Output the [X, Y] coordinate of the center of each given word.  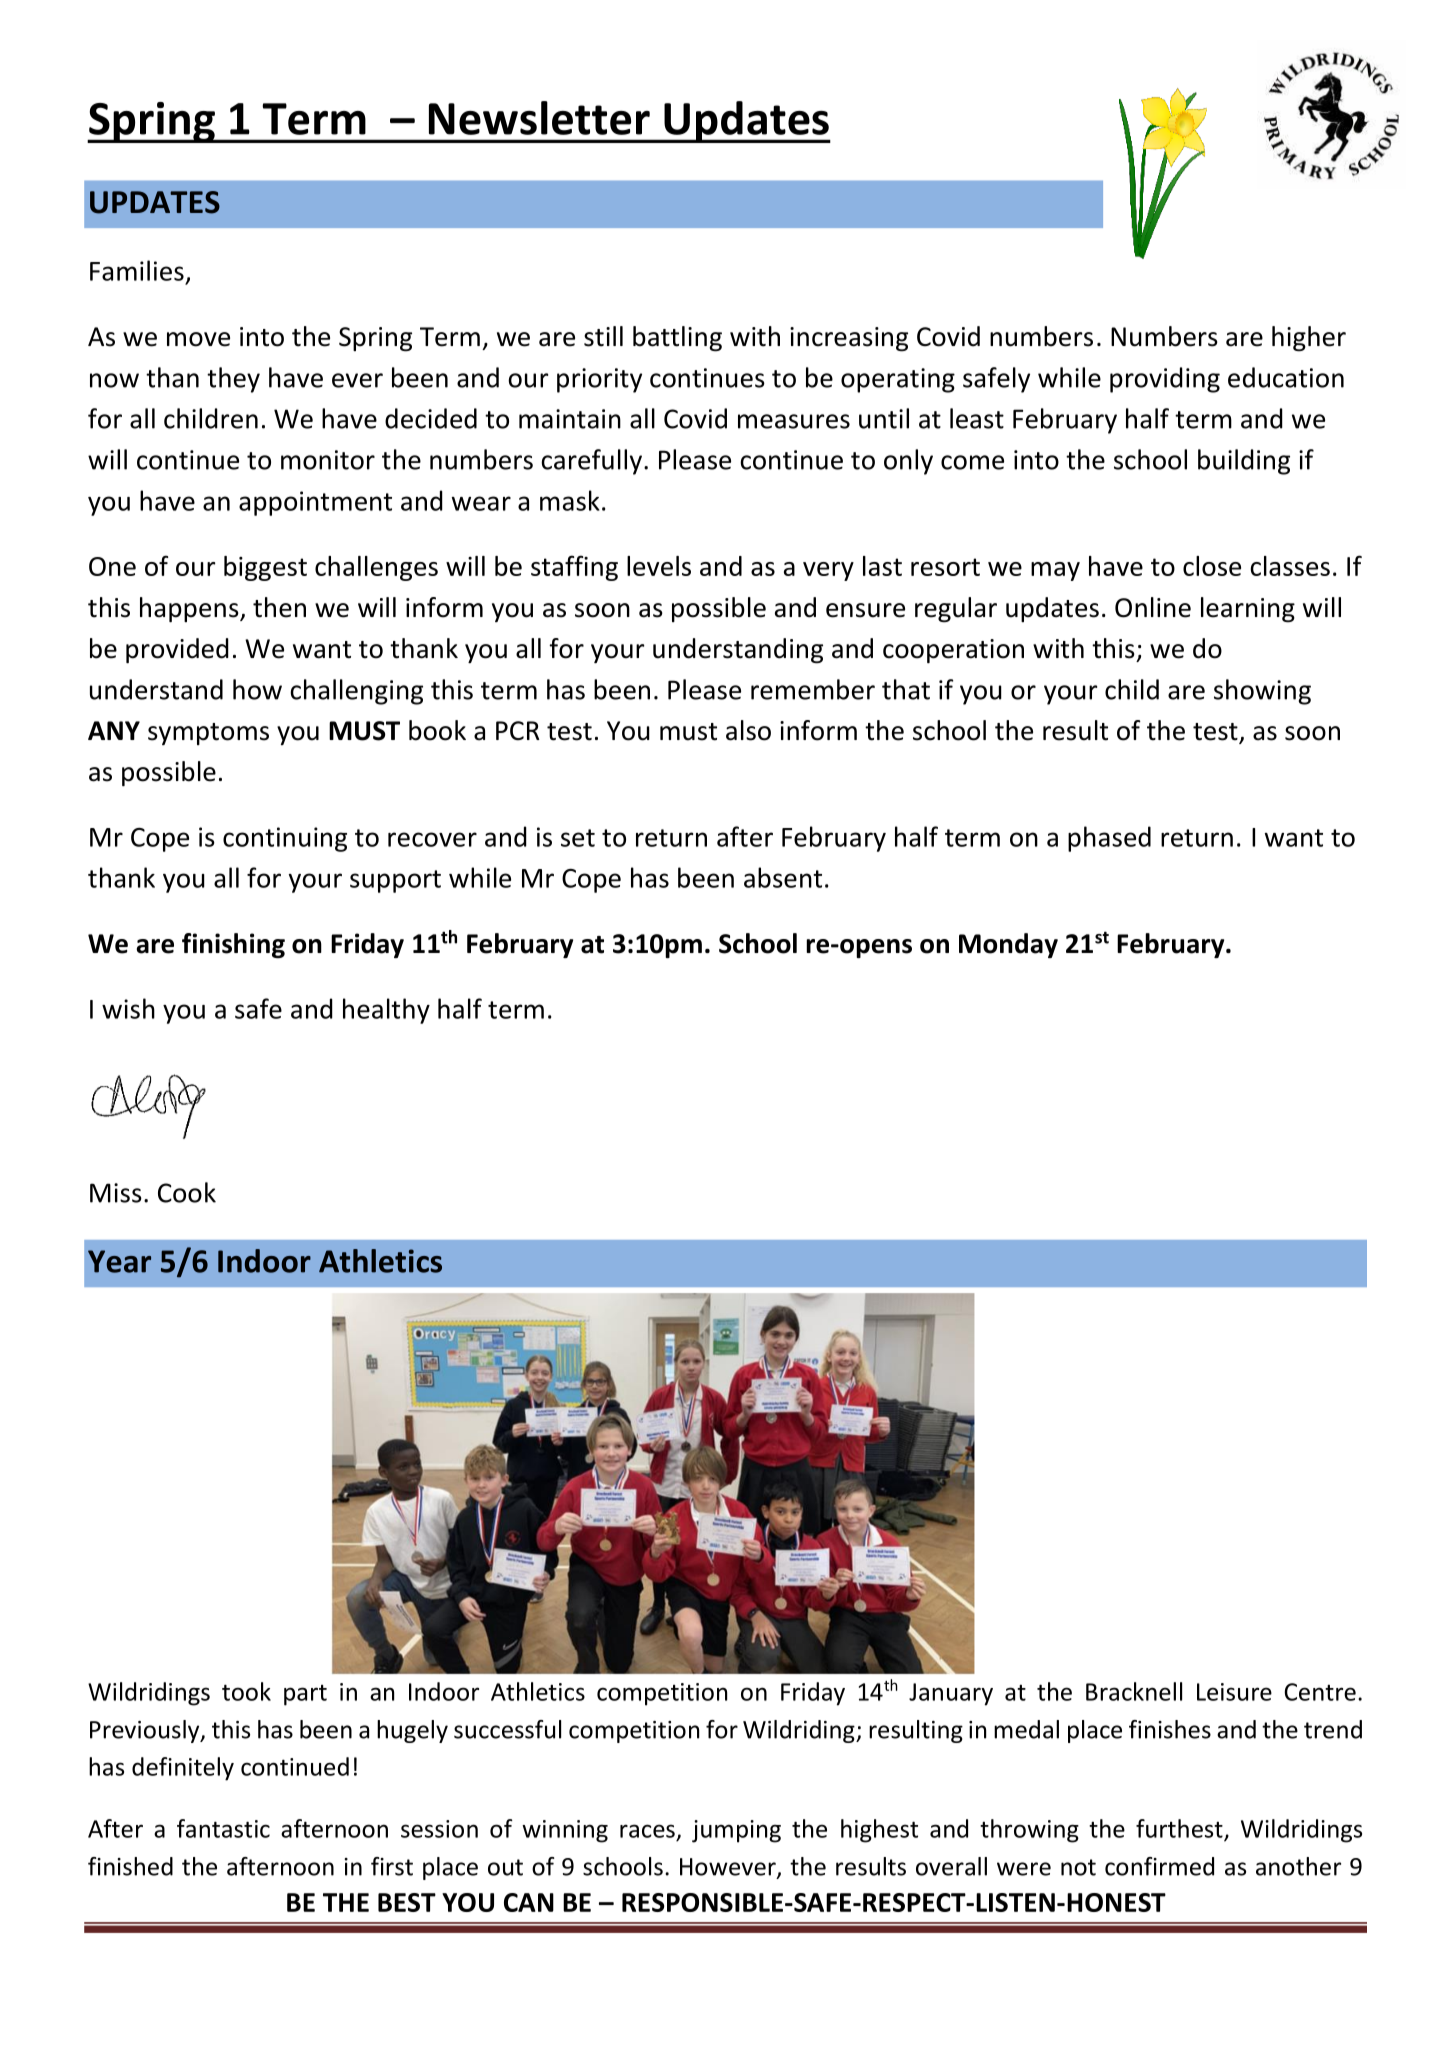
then [279, 607]
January [951, 1694]
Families [137, 270]
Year [119, 1261]
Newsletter [539, 118]
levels [659, 566]
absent [783, 877]
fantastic [223, 1828]
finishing [233, 946]
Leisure [1234, 1692]
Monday [1008, 945]
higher [1309, 339]
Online [1153, 607]
